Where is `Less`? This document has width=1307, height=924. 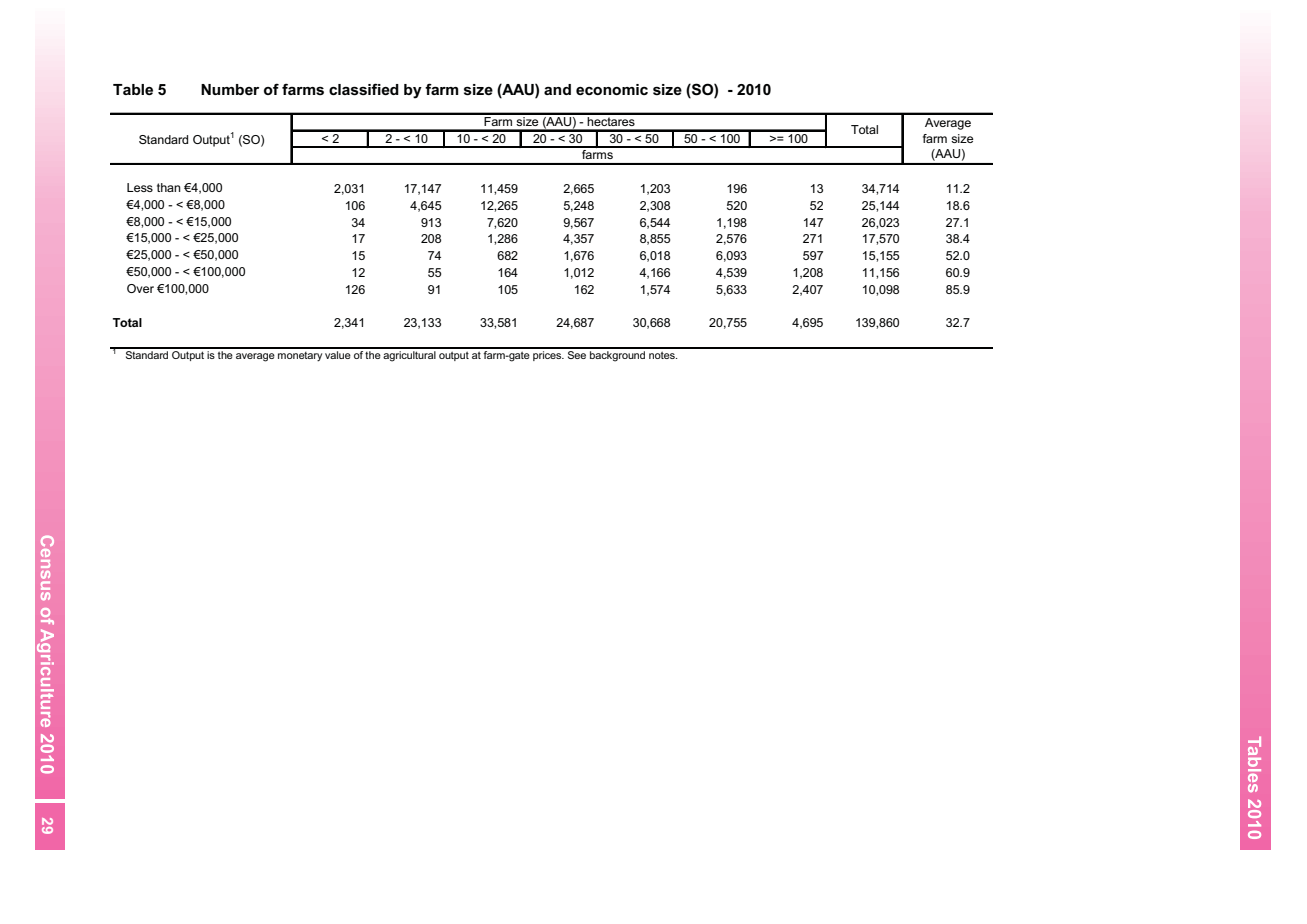 Less is located at coordinates (140, 187).
